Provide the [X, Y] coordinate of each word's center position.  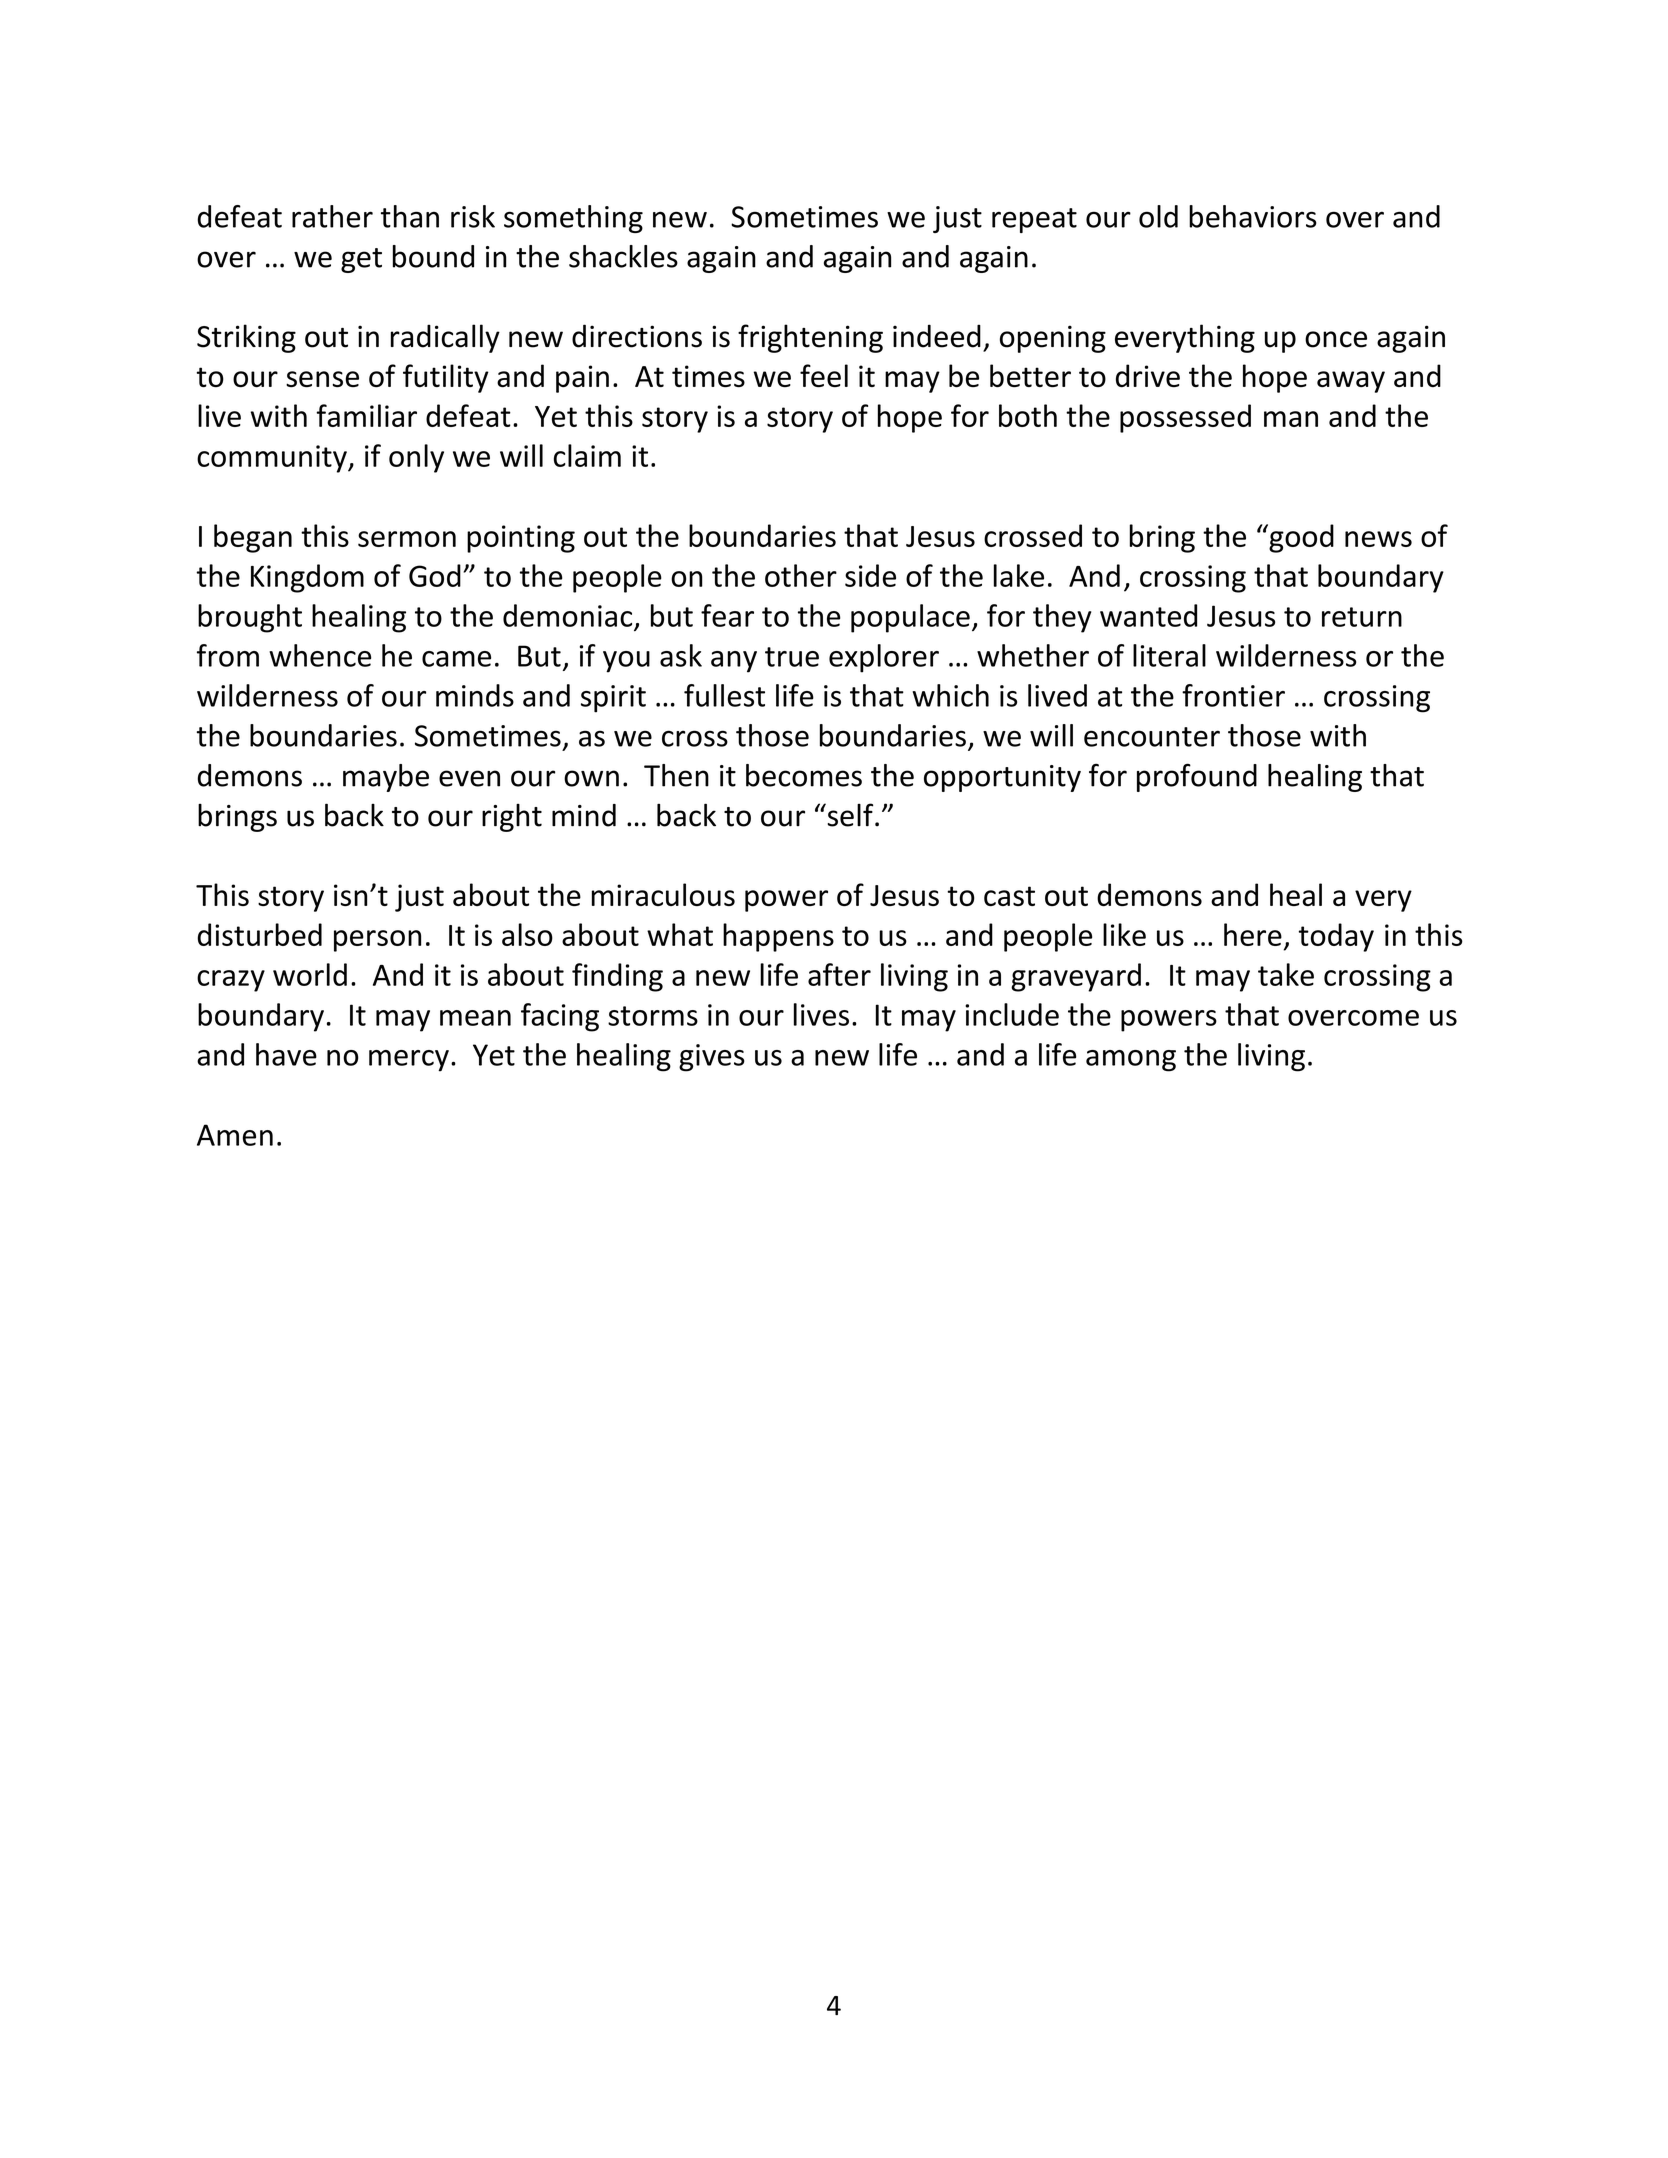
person [377, 941]
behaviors [1253, 216]
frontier [1233, 695]
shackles [623, 256]
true [792, 657]
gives [712, 1058]
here [1253, 934]
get [361, 260]
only [416, 458]
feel [824, 375]
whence [320, 655]
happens [778, 937]
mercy [409, 1061]
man [1291, 419]
